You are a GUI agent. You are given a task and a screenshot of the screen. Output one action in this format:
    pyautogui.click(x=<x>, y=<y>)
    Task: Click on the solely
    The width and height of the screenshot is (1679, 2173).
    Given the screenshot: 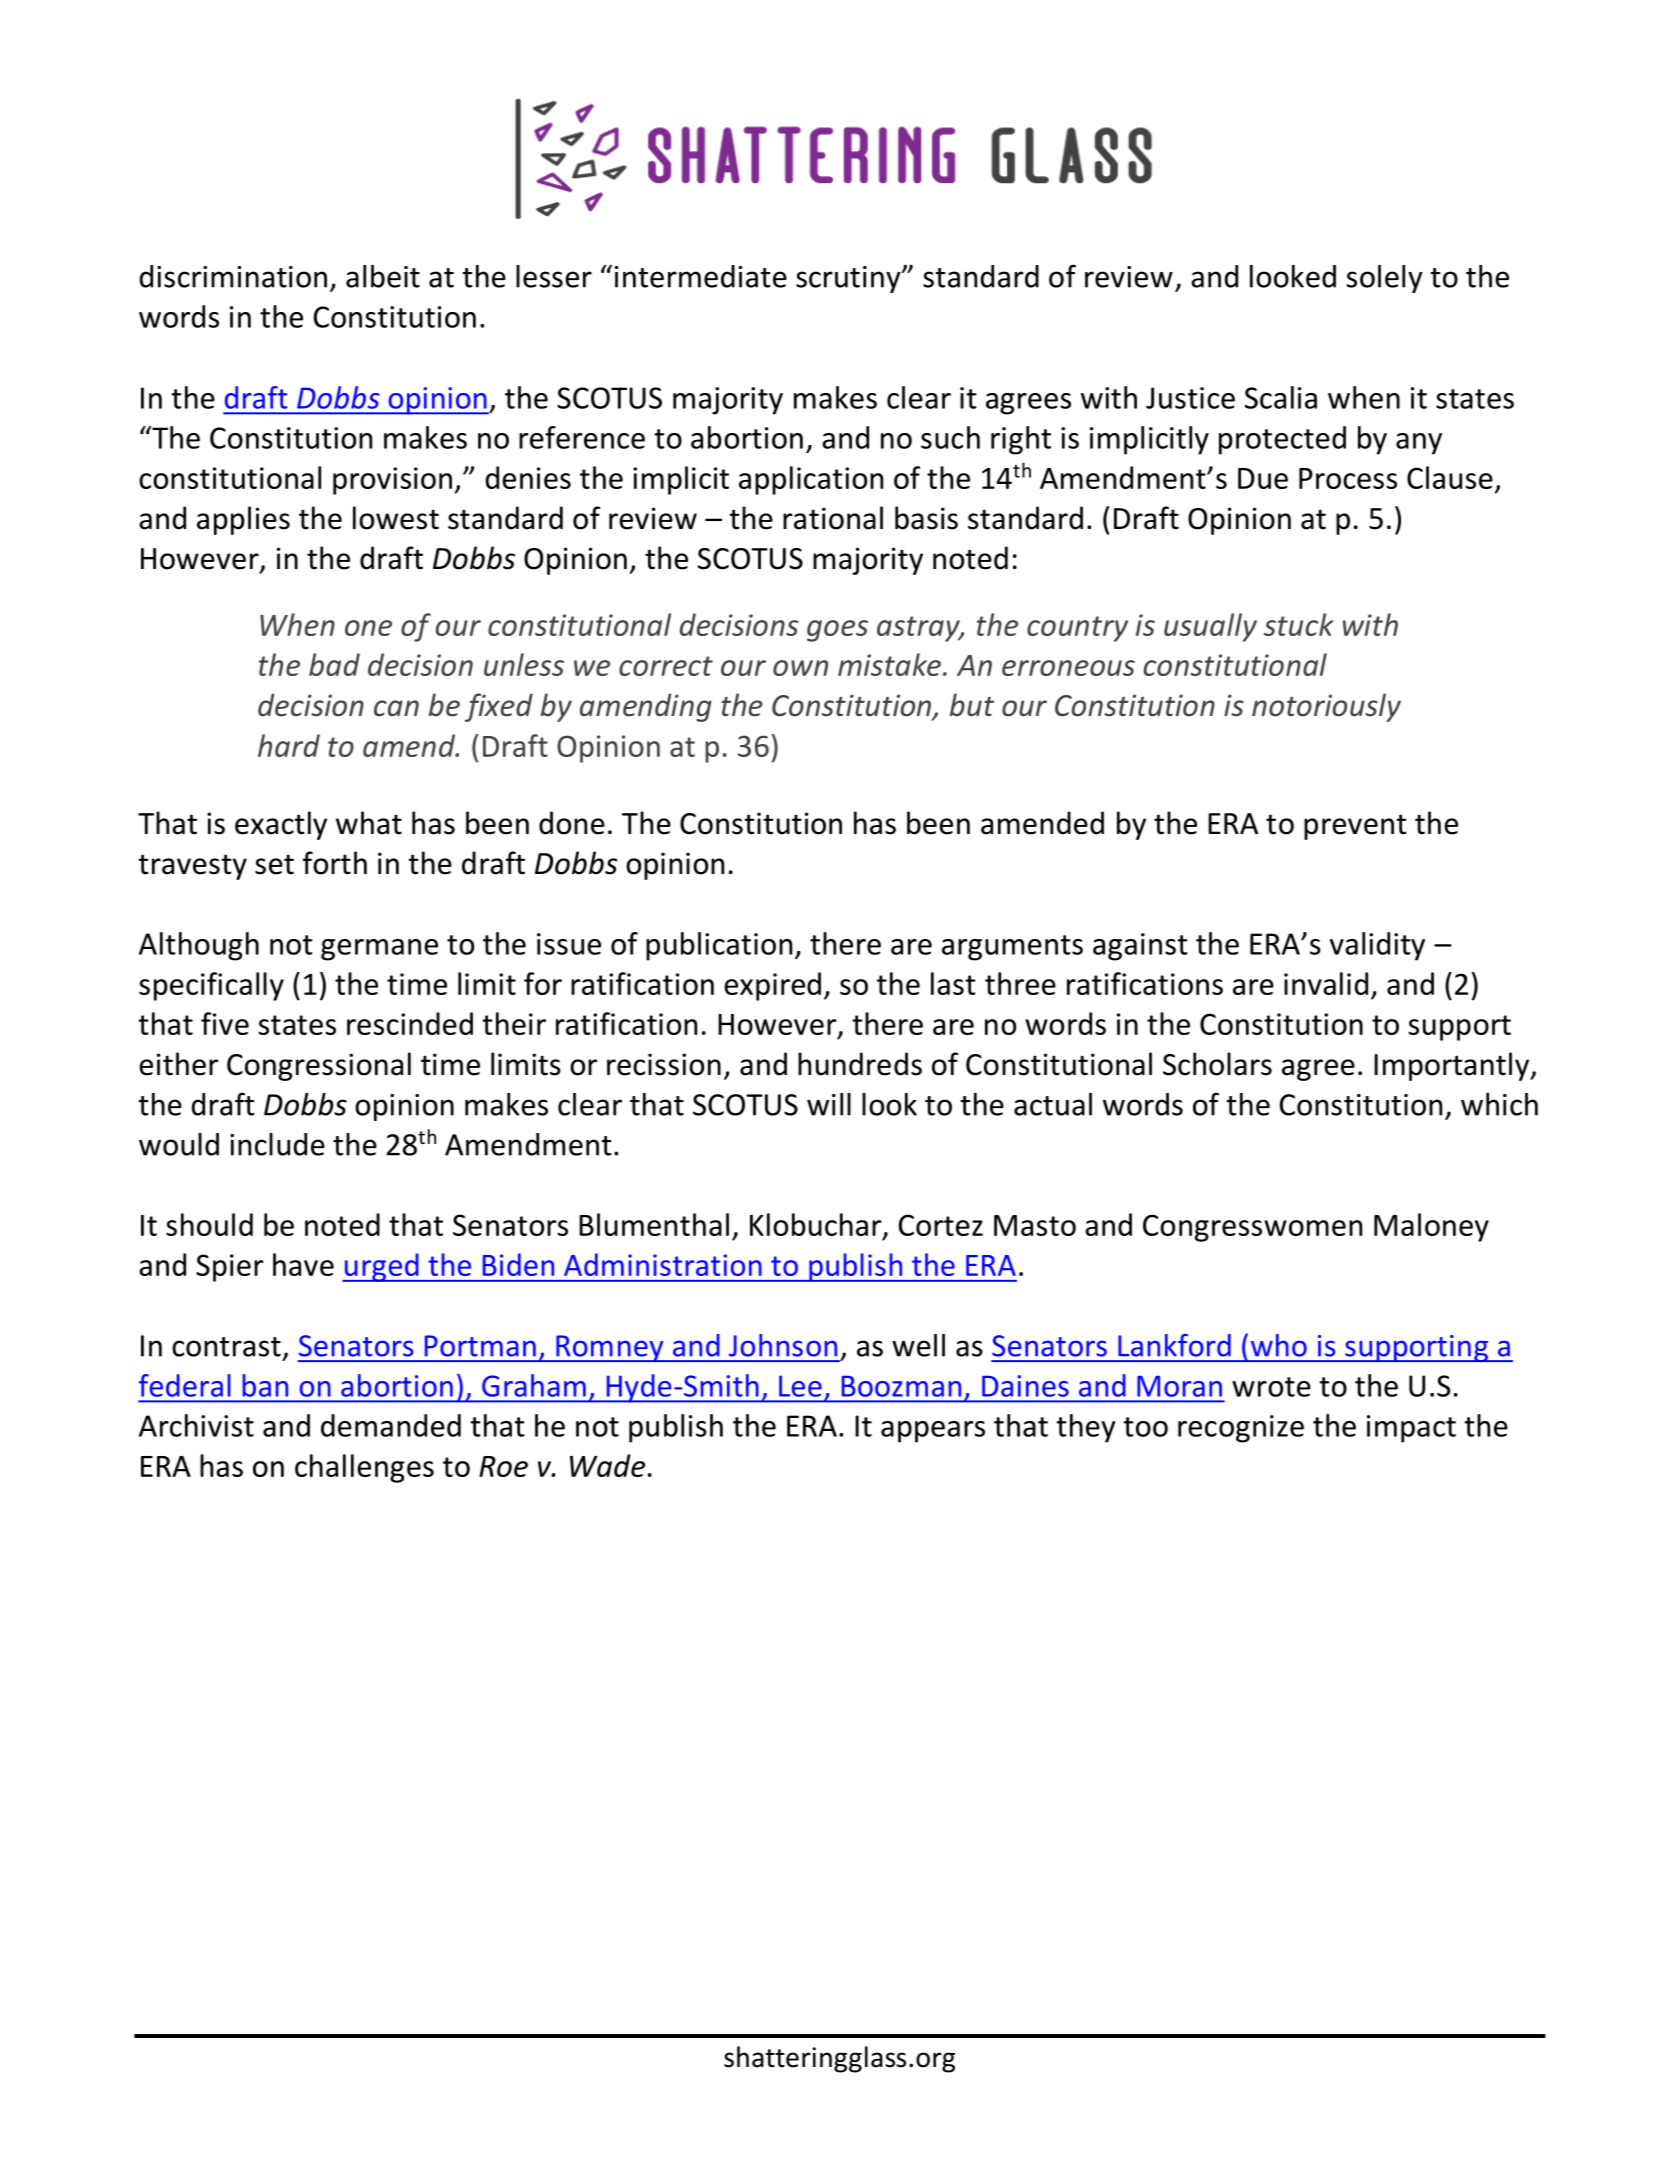 What is the action you would take?
    pyautogui.click(x=1385, y=279)
